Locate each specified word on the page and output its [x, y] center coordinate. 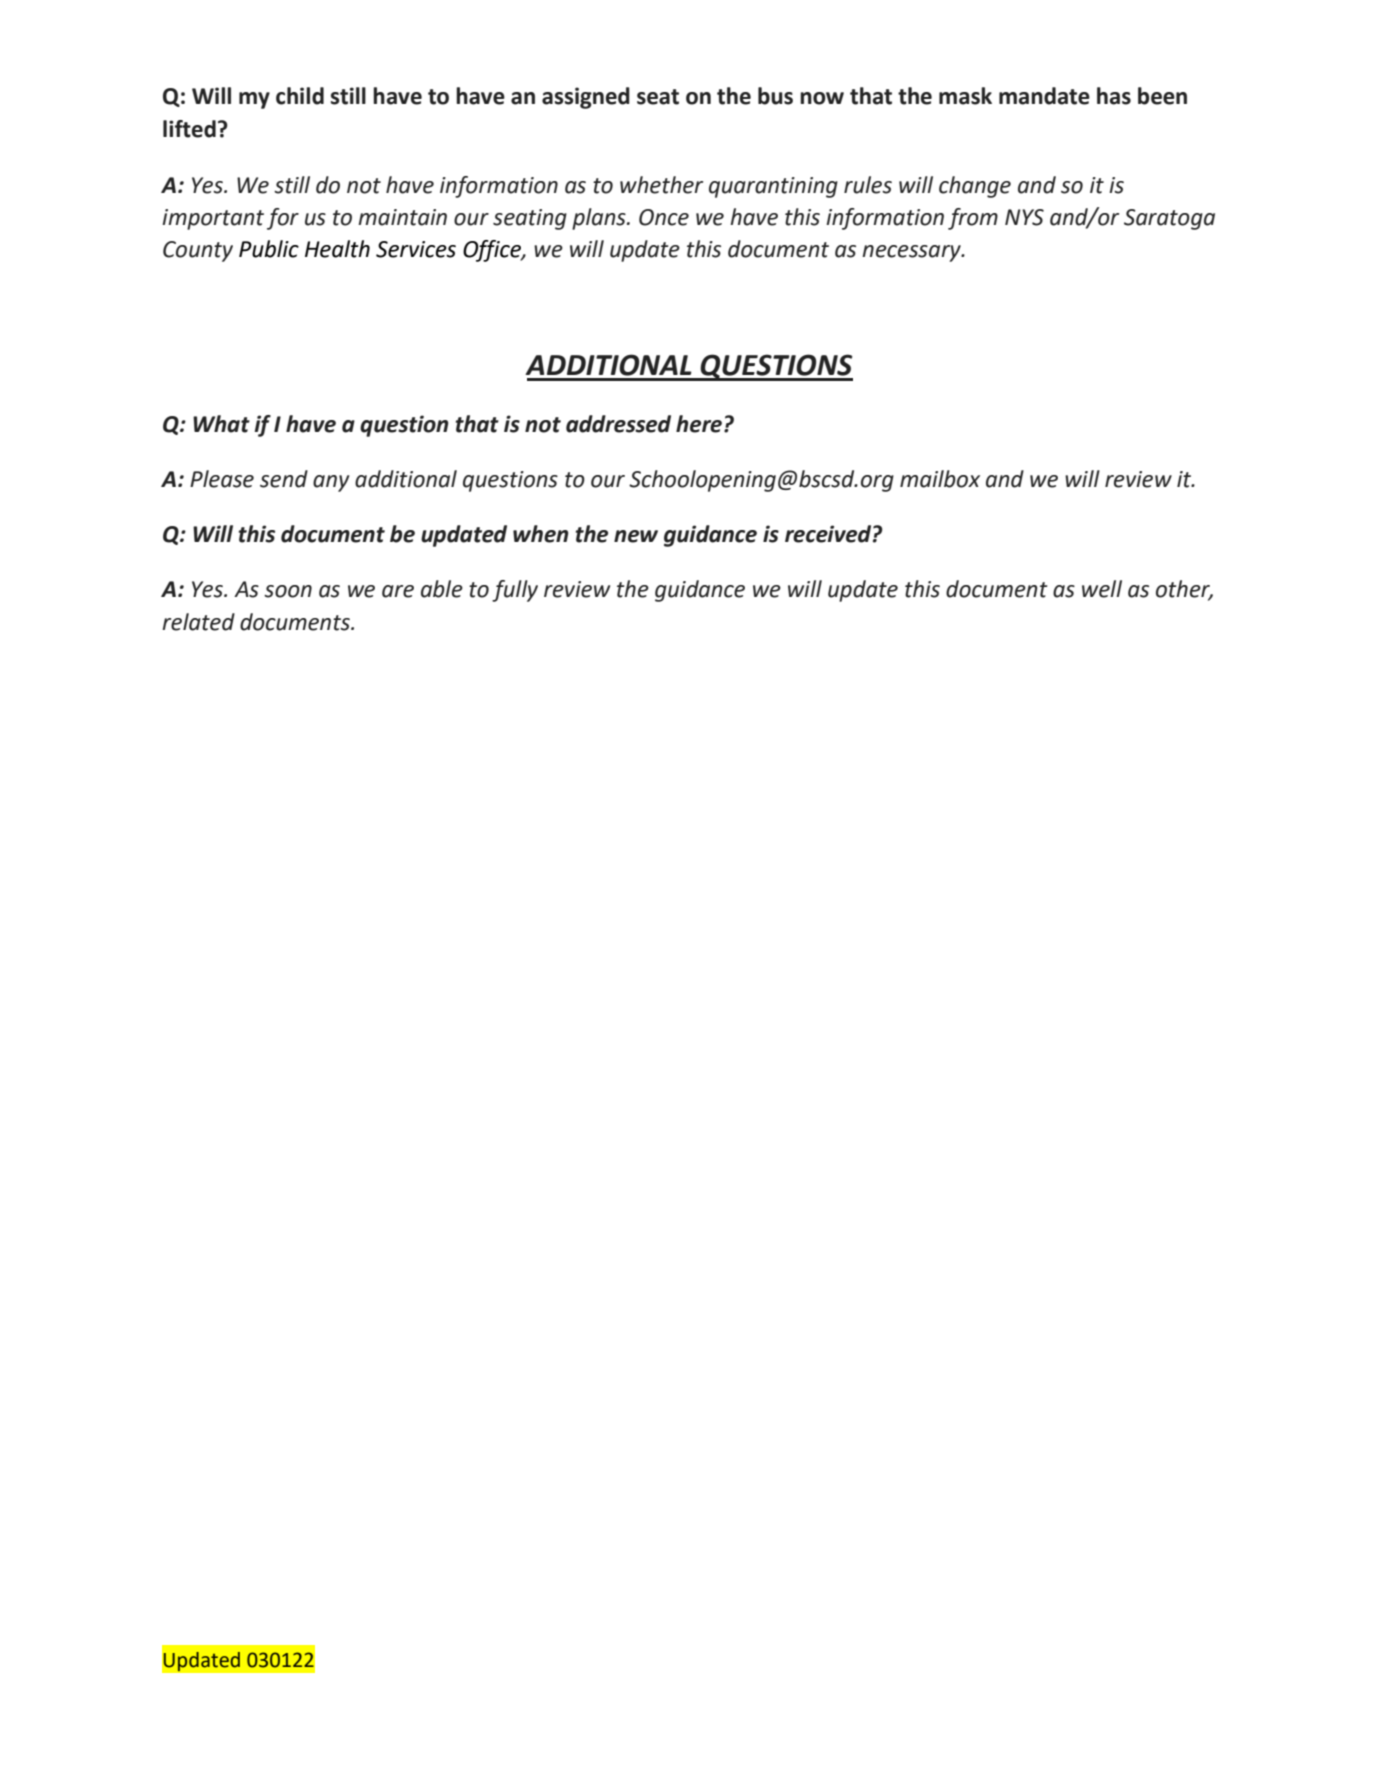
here [699, 424]
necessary [912, 253]
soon [288, 591]
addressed [618, 424]
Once [664, 217]
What [221, 424]
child [300, 96]
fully [515, 591]
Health [337, 249]
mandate [1044, 96]
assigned [586, 98]
